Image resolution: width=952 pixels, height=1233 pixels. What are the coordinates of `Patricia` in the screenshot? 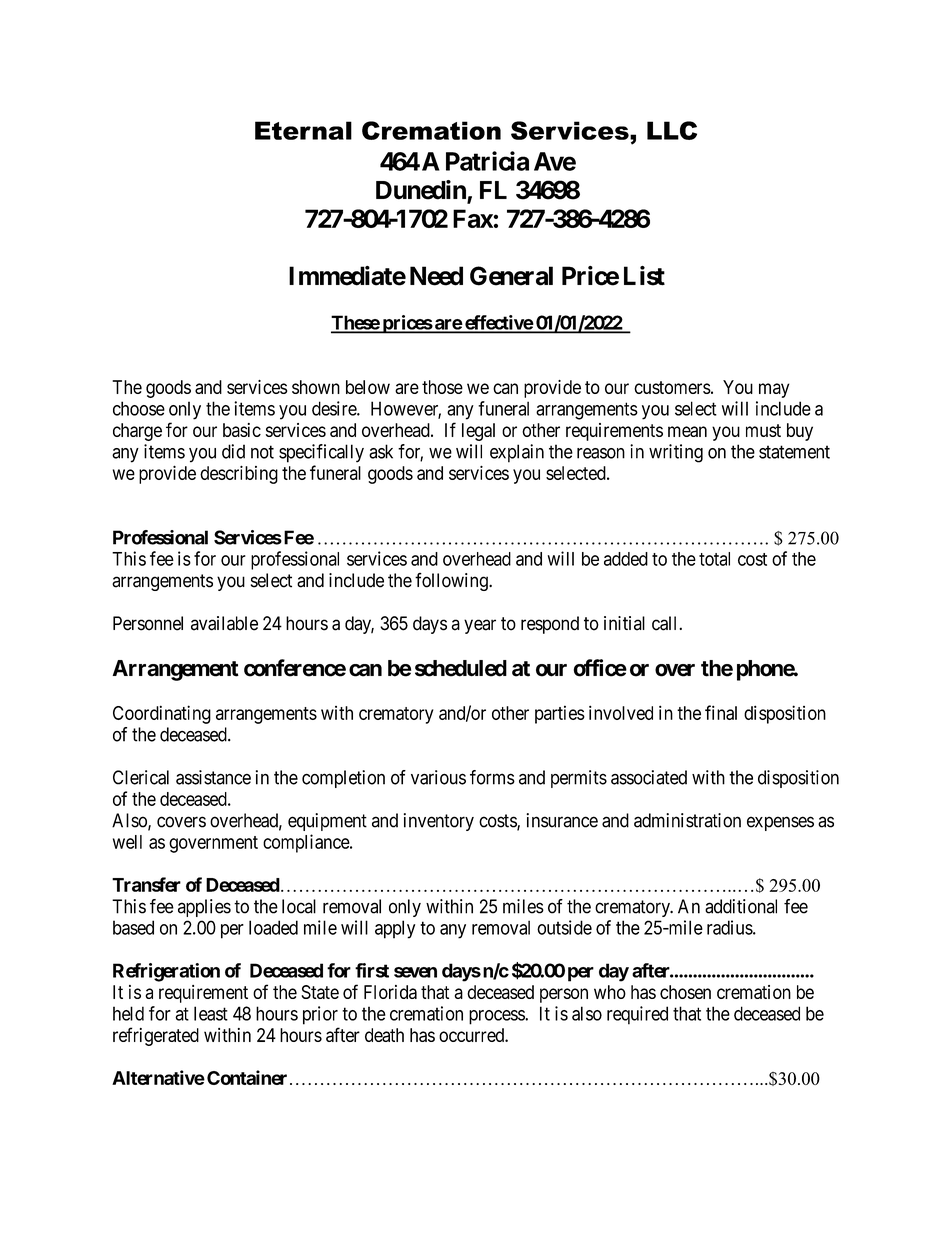 It's located at (487, 161).
